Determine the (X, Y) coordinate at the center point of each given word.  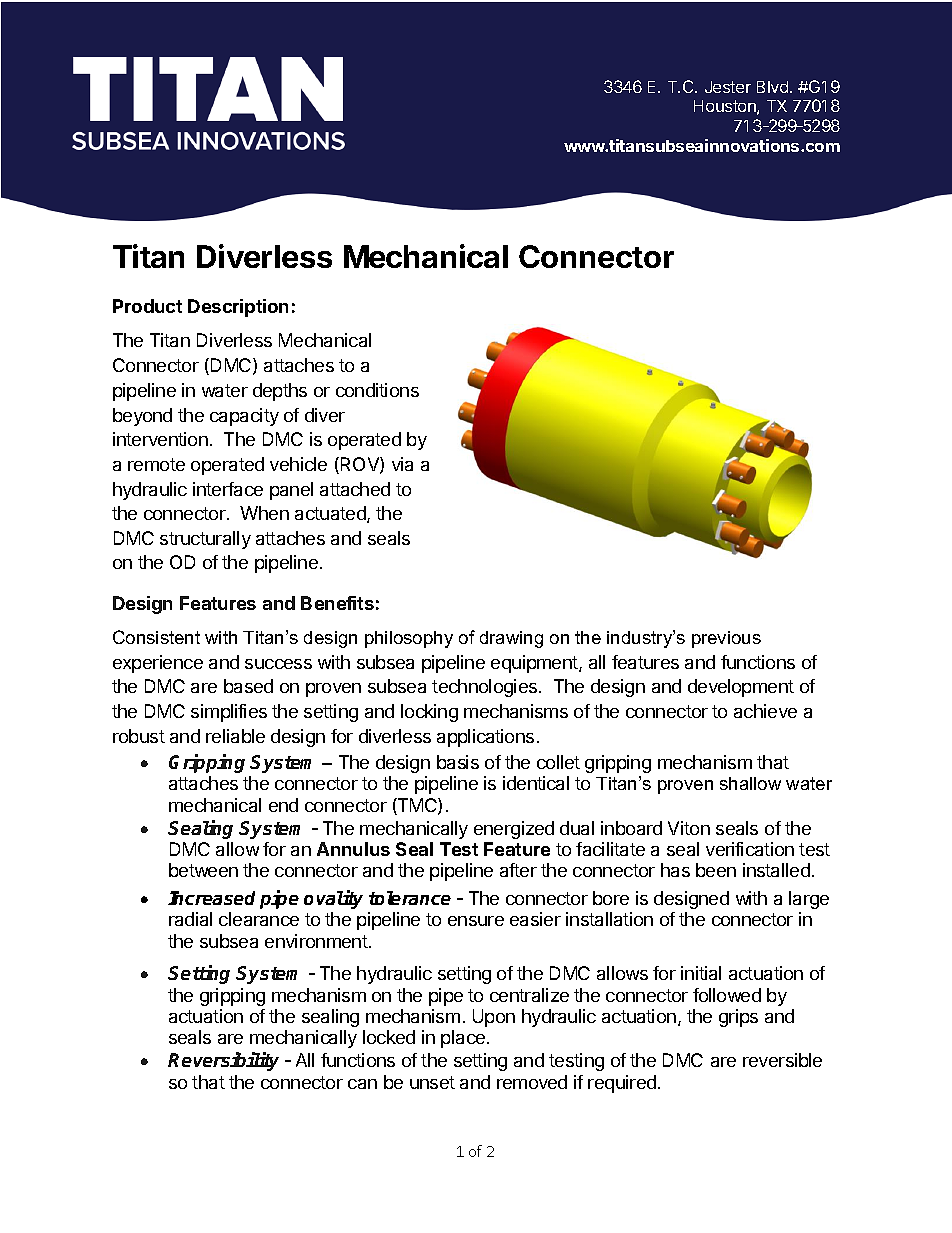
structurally (205, 540)
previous (726, 639)
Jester (728, 87)
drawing (511, 639)
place (463, 1039)
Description (238, 308)
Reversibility (223, 1061)
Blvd (772, 87)
